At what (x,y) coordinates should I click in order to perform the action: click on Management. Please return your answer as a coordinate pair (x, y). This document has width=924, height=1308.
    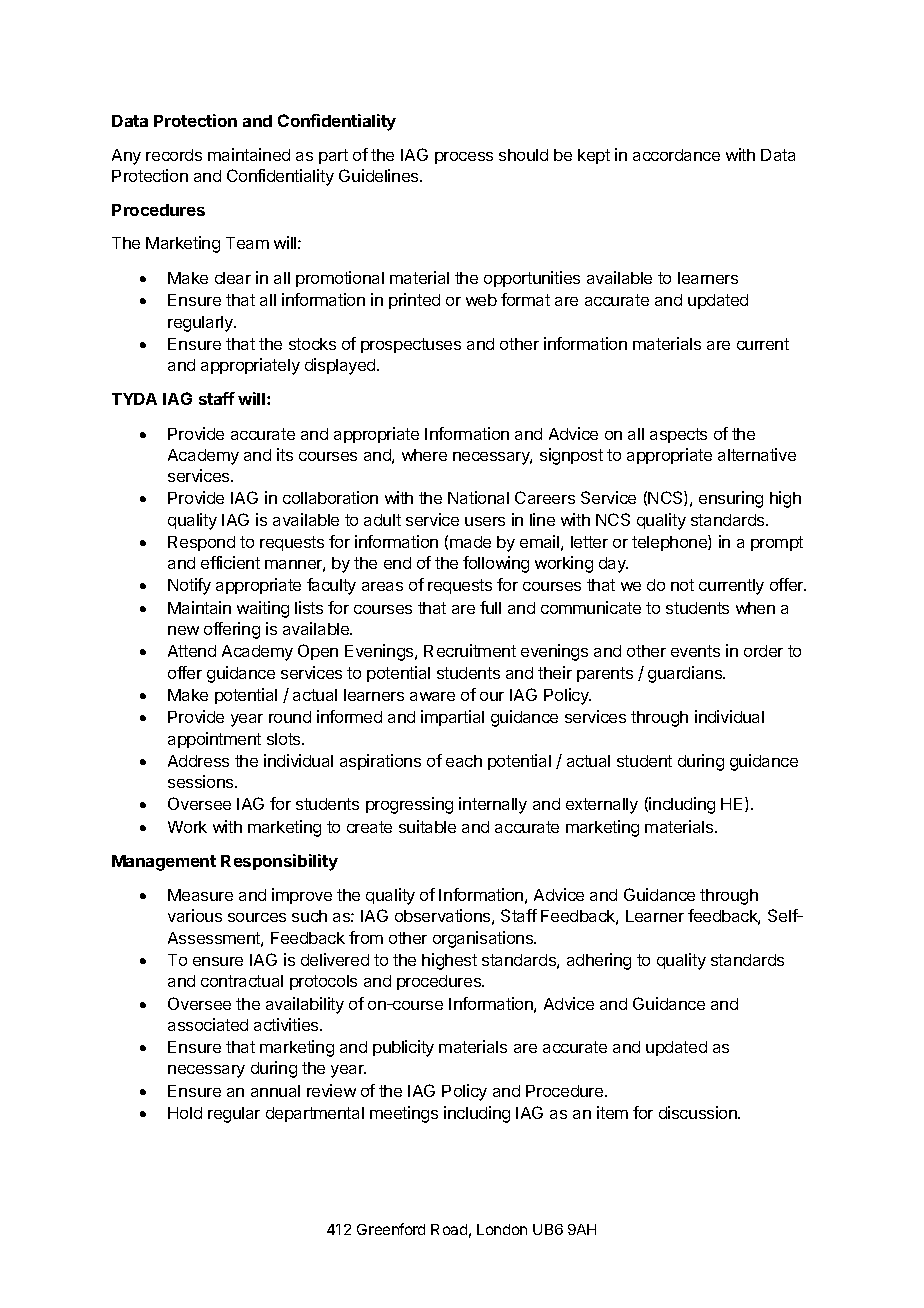
    Looking at the image, I should click on (164, 863).
